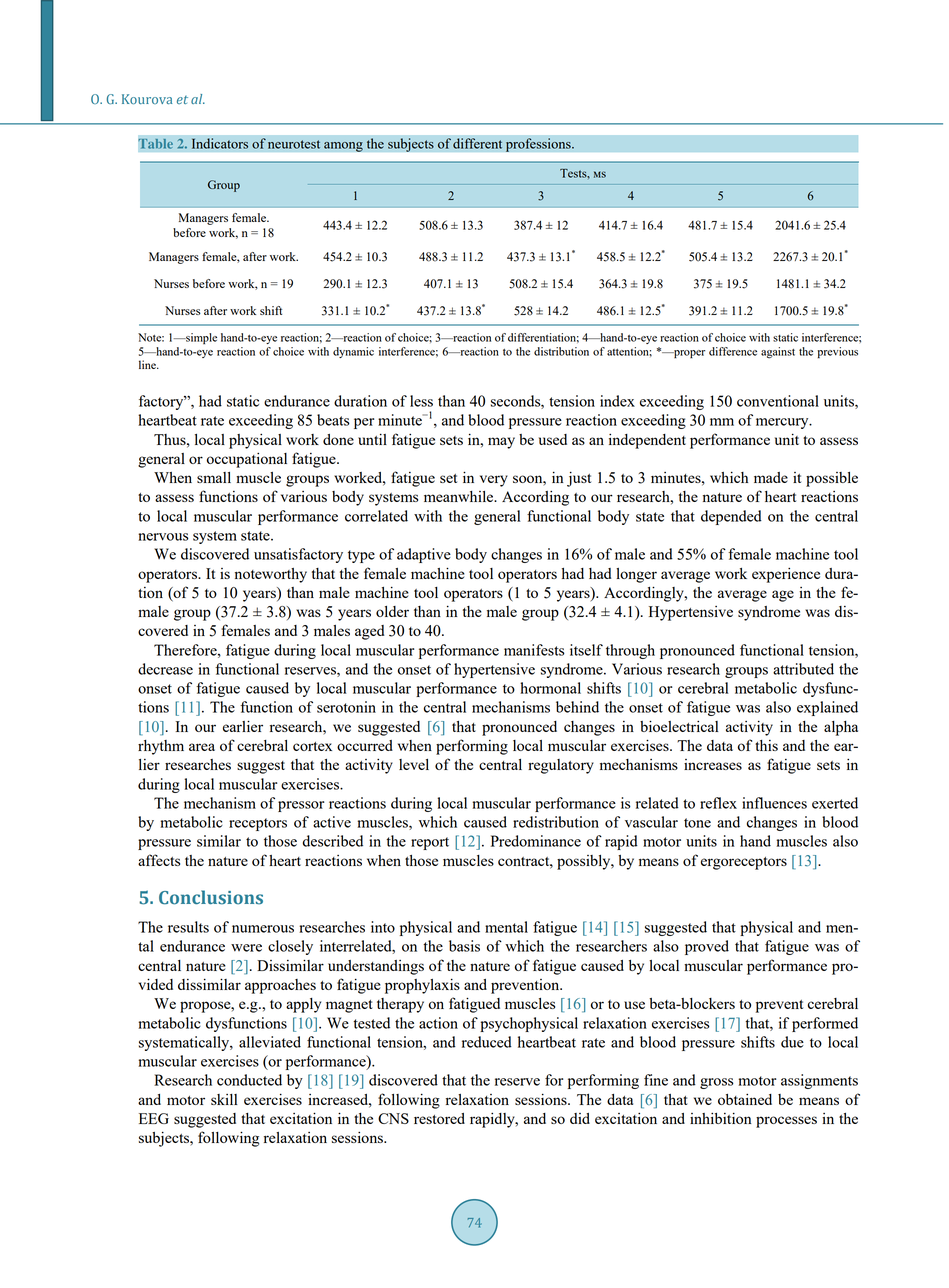 The width and height of the image is (949, 1288). Describe the element at coordinates (224, 1099) in the image. I see `skill` at that location.
